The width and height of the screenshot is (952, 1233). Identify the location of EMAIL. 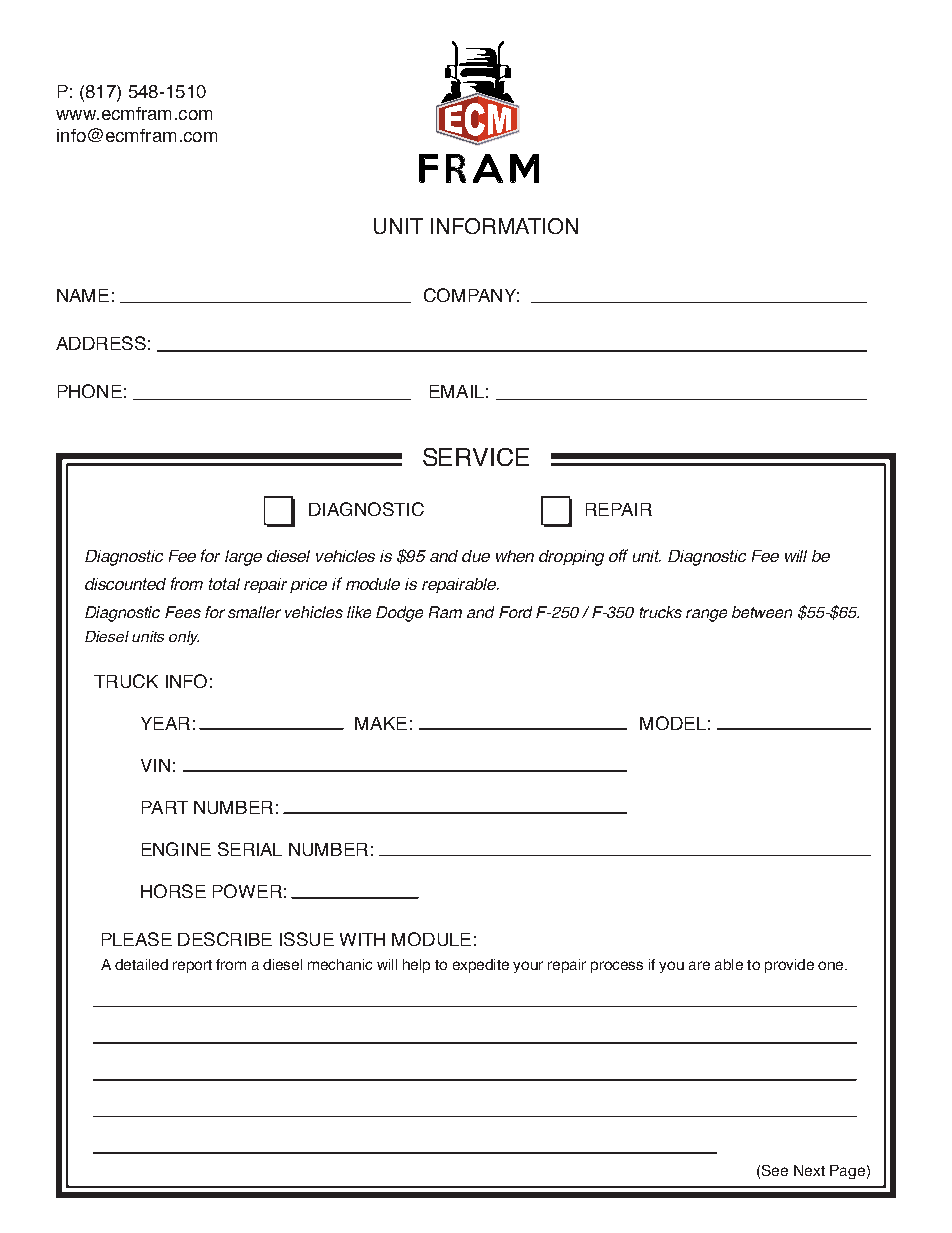
(457, 391).
